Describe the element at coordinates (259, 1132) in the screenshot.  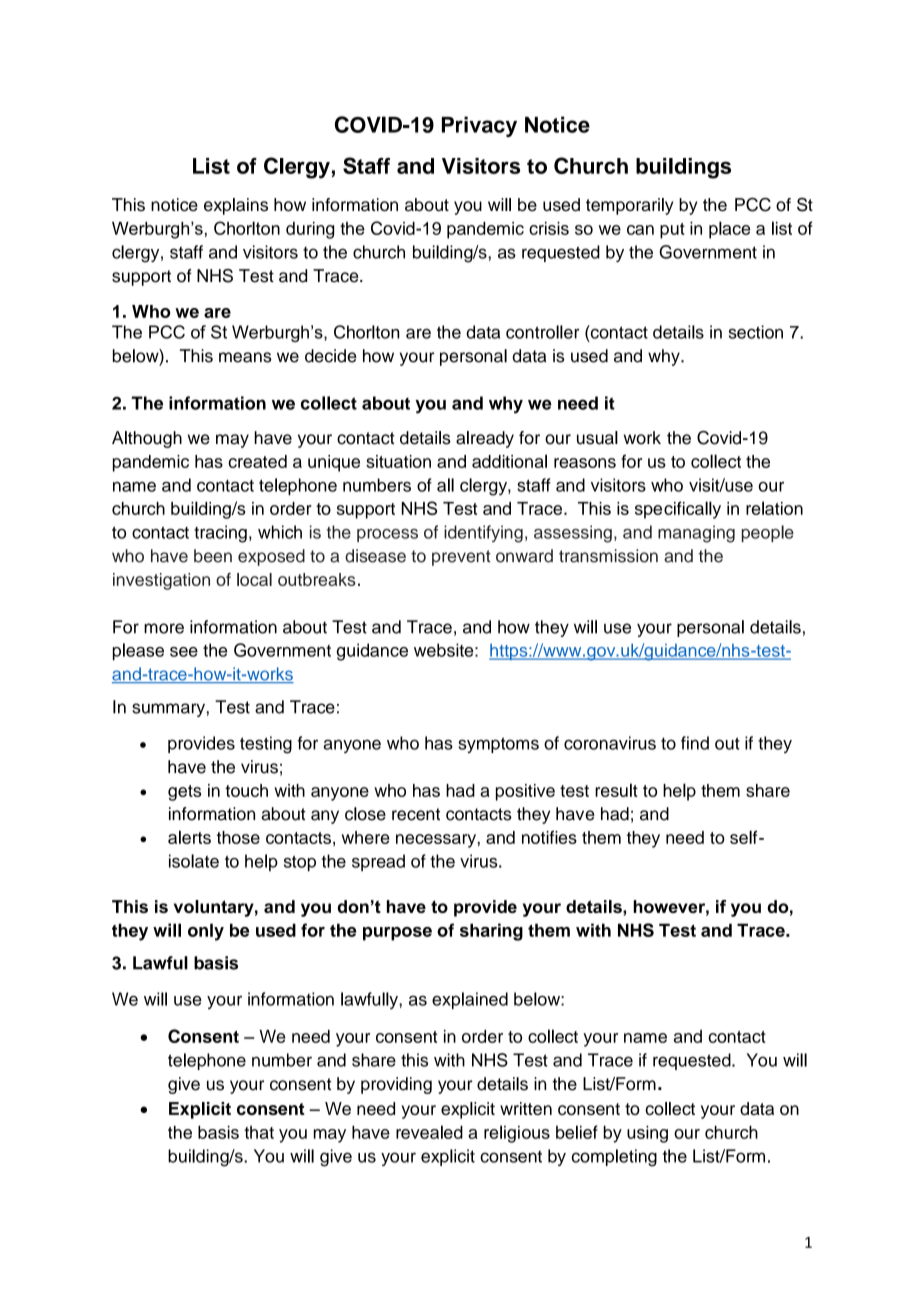
I see `that` at that location.
